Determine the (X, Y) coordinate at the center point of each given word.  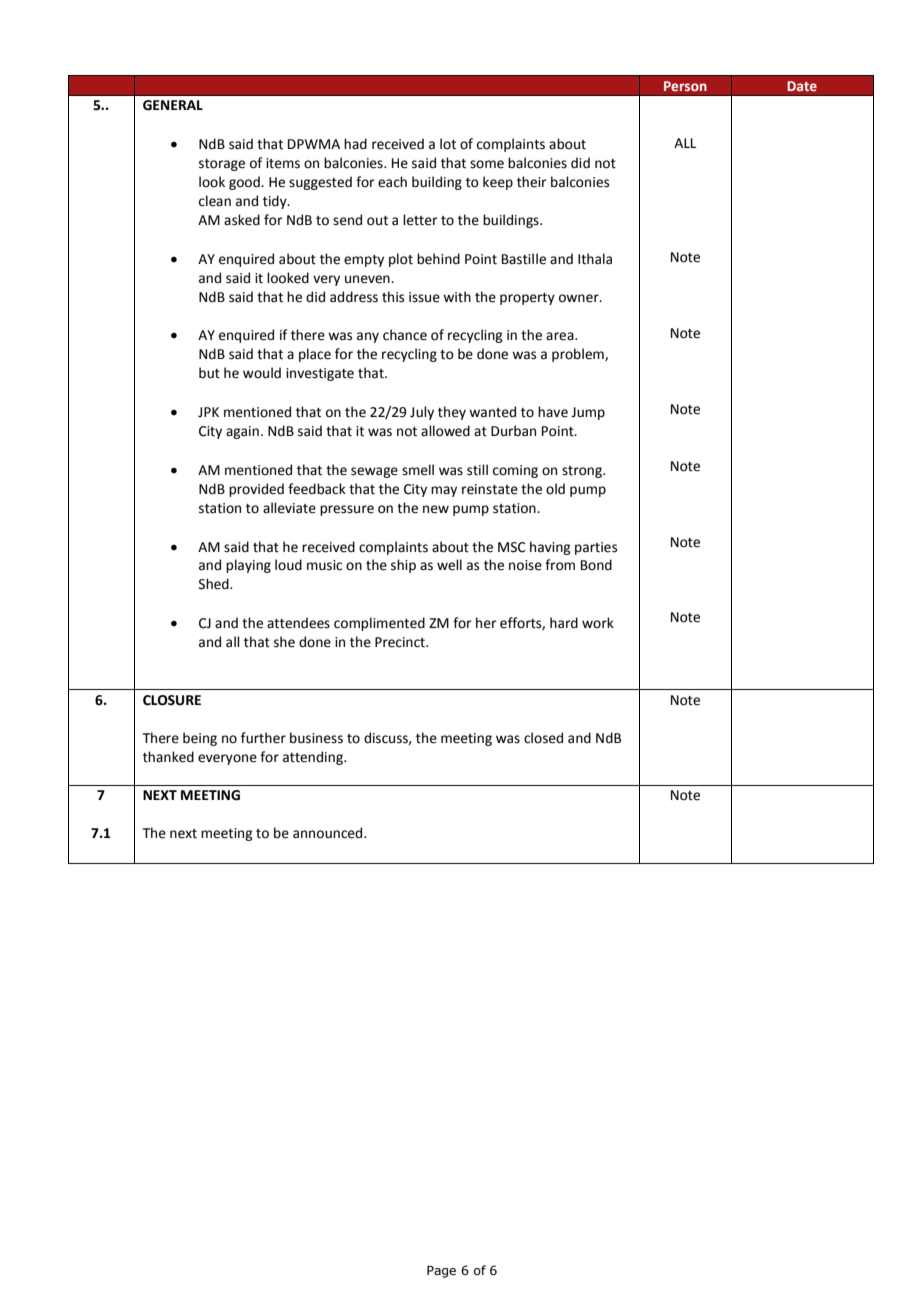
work (598, 623)
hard (564, 623)
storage (222, 165)
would (262, 373)
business (316, 738)
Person (685, 86)
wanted (492, 412)
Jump (588, 413)
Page (441, 1271)
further (263, 738)
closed (543, 738)
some (487, 164)
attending (314, 758)
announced (329, 833)
